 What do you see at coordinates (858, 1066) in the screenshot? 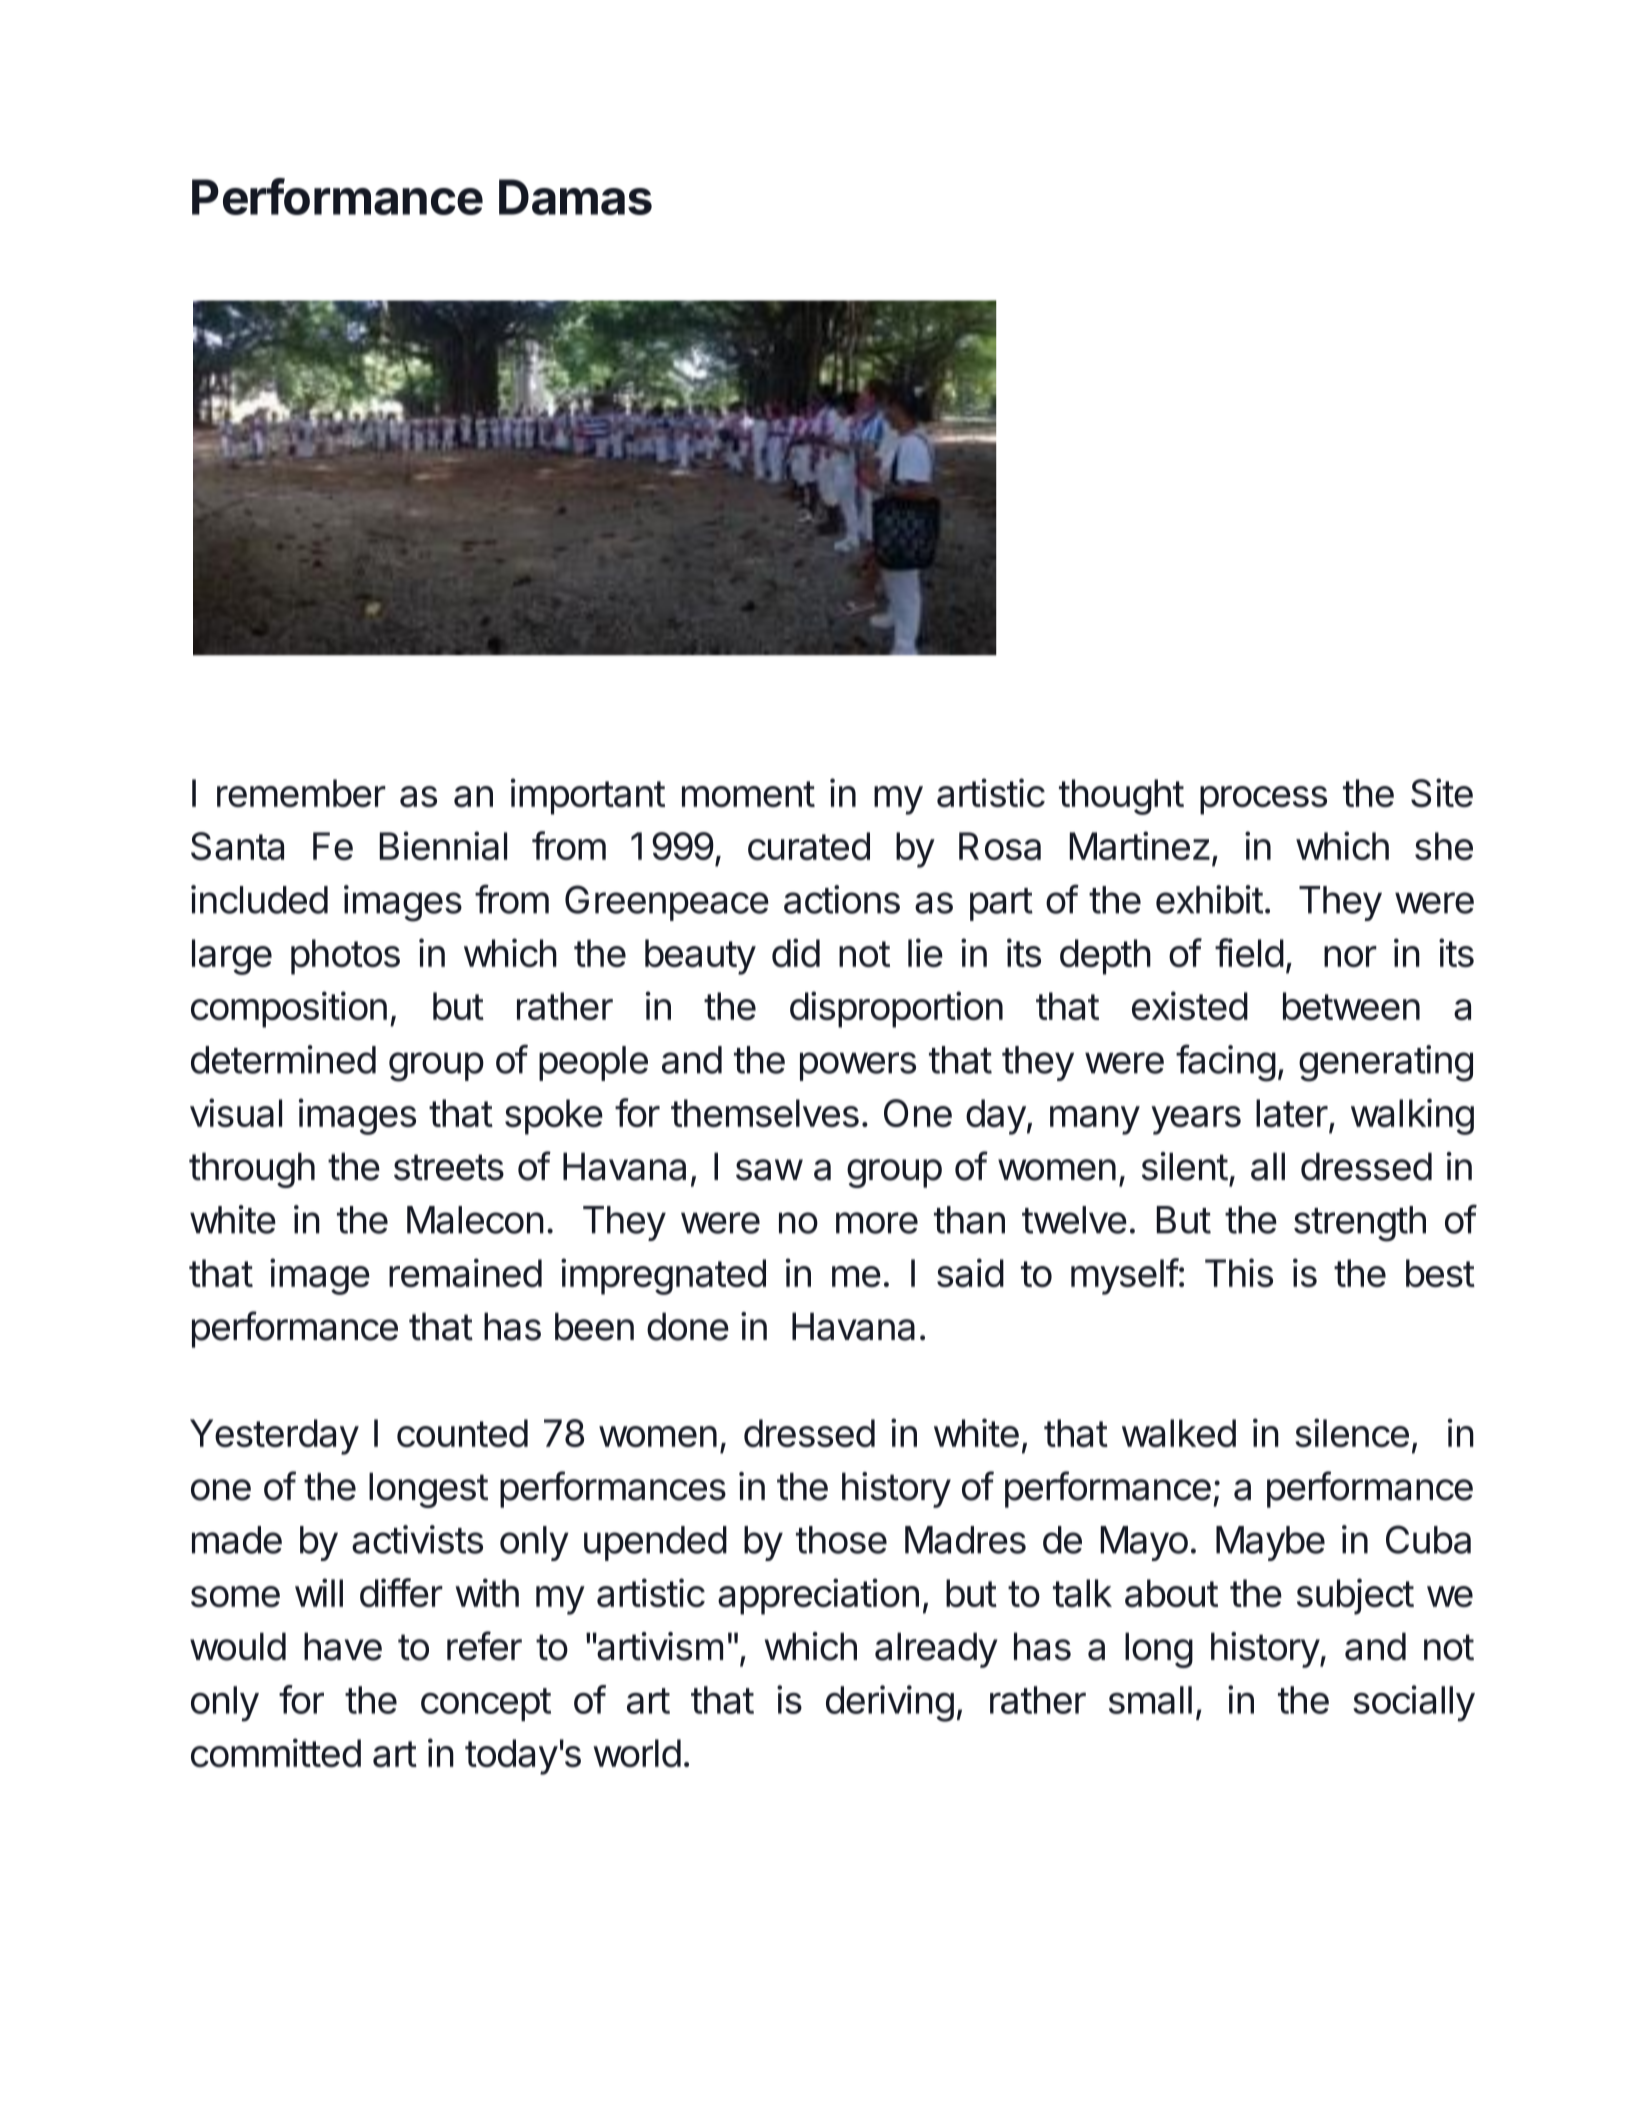
I see `powers` at bounding box center [858, 1066].
